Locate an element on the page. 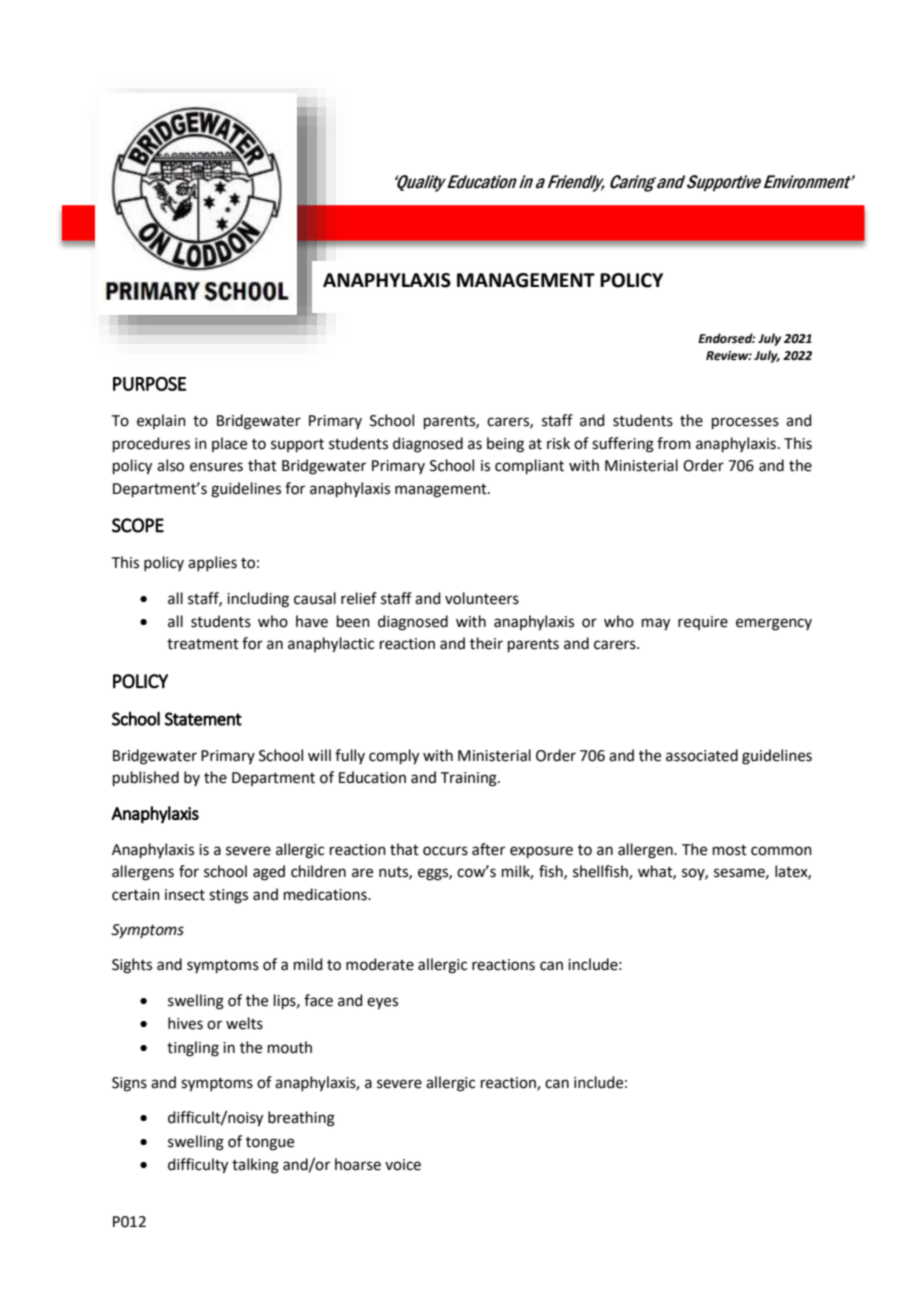  voice is located at coordinates (403, 1165).
